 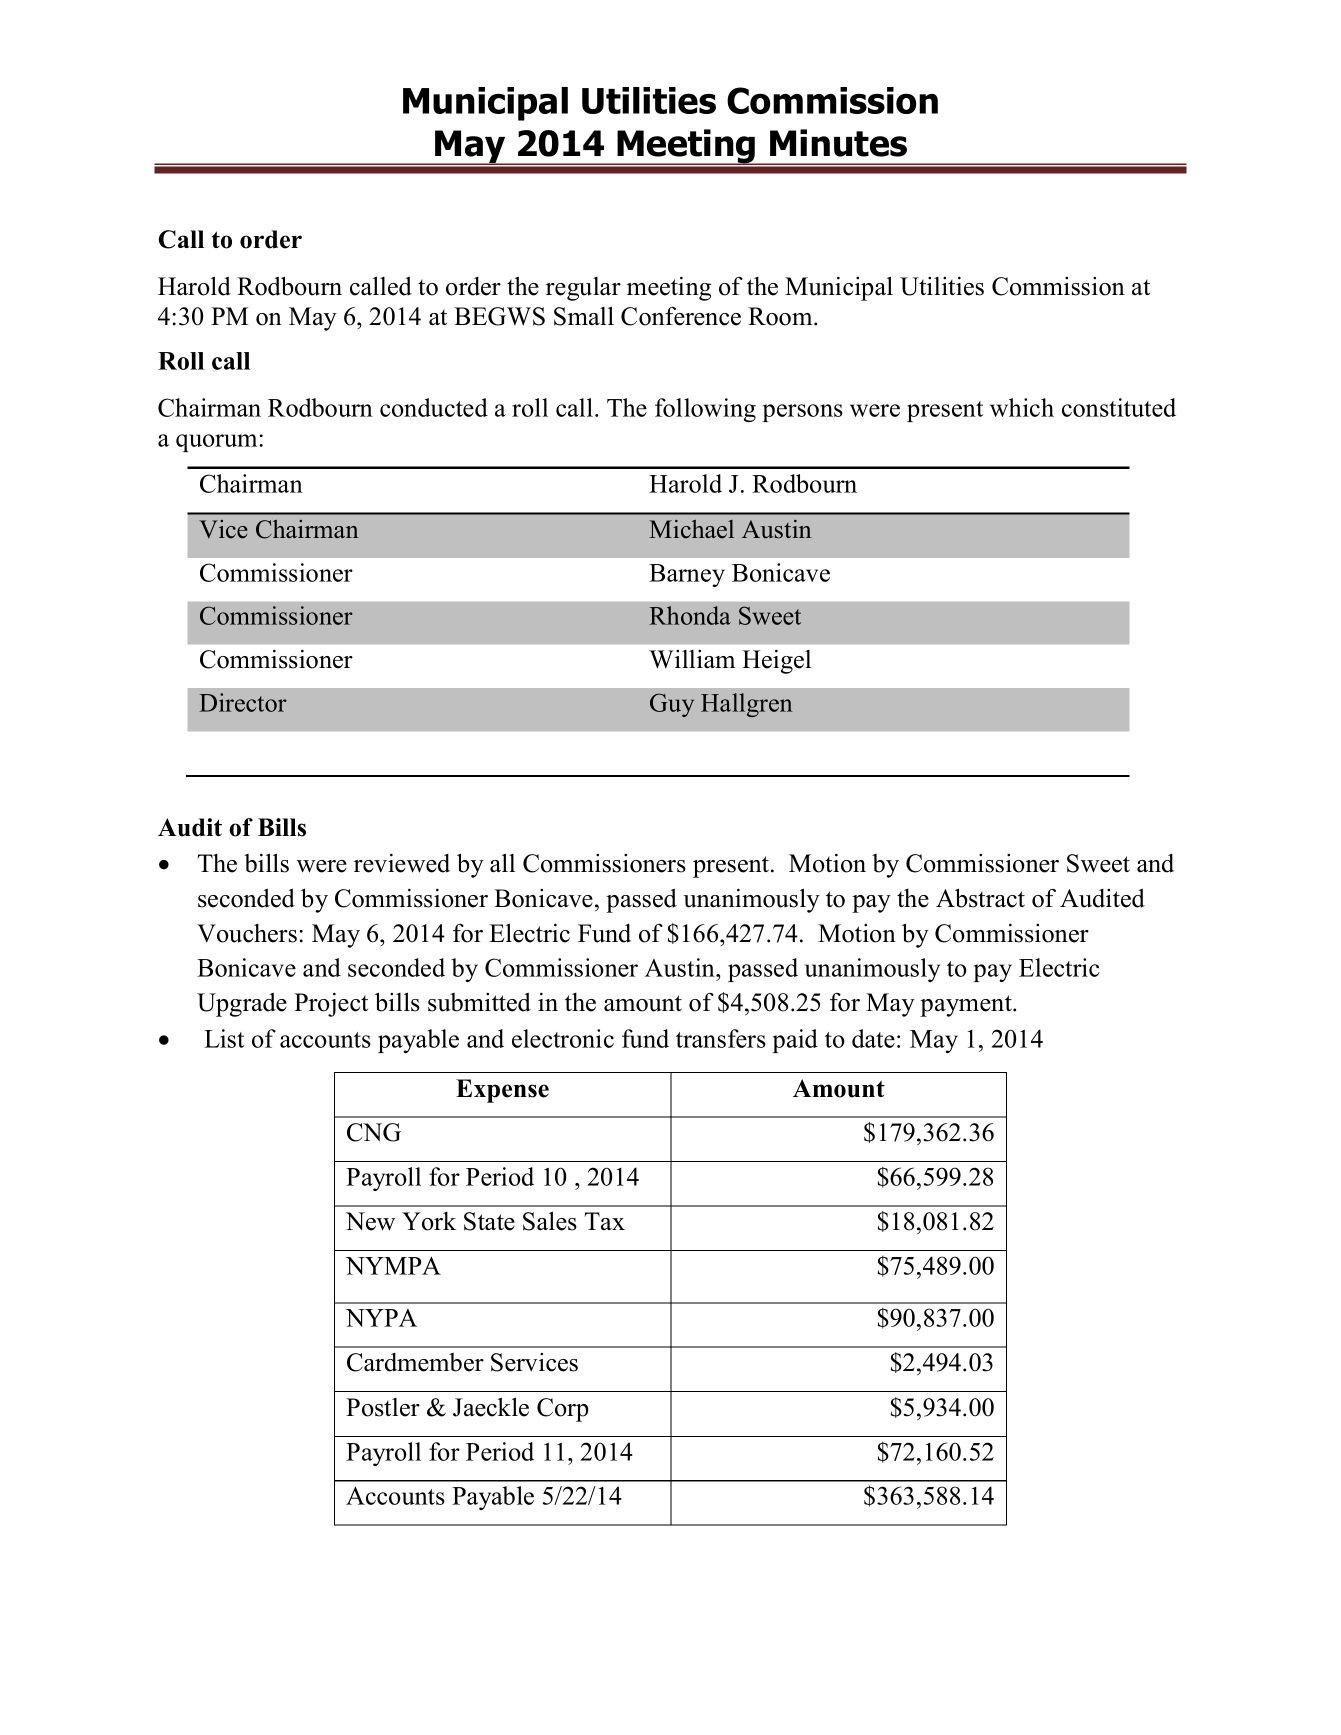 What do you see at coordinates (781, 316) in the screenshot?
I see `Room` at bounding box center [781, 316].
